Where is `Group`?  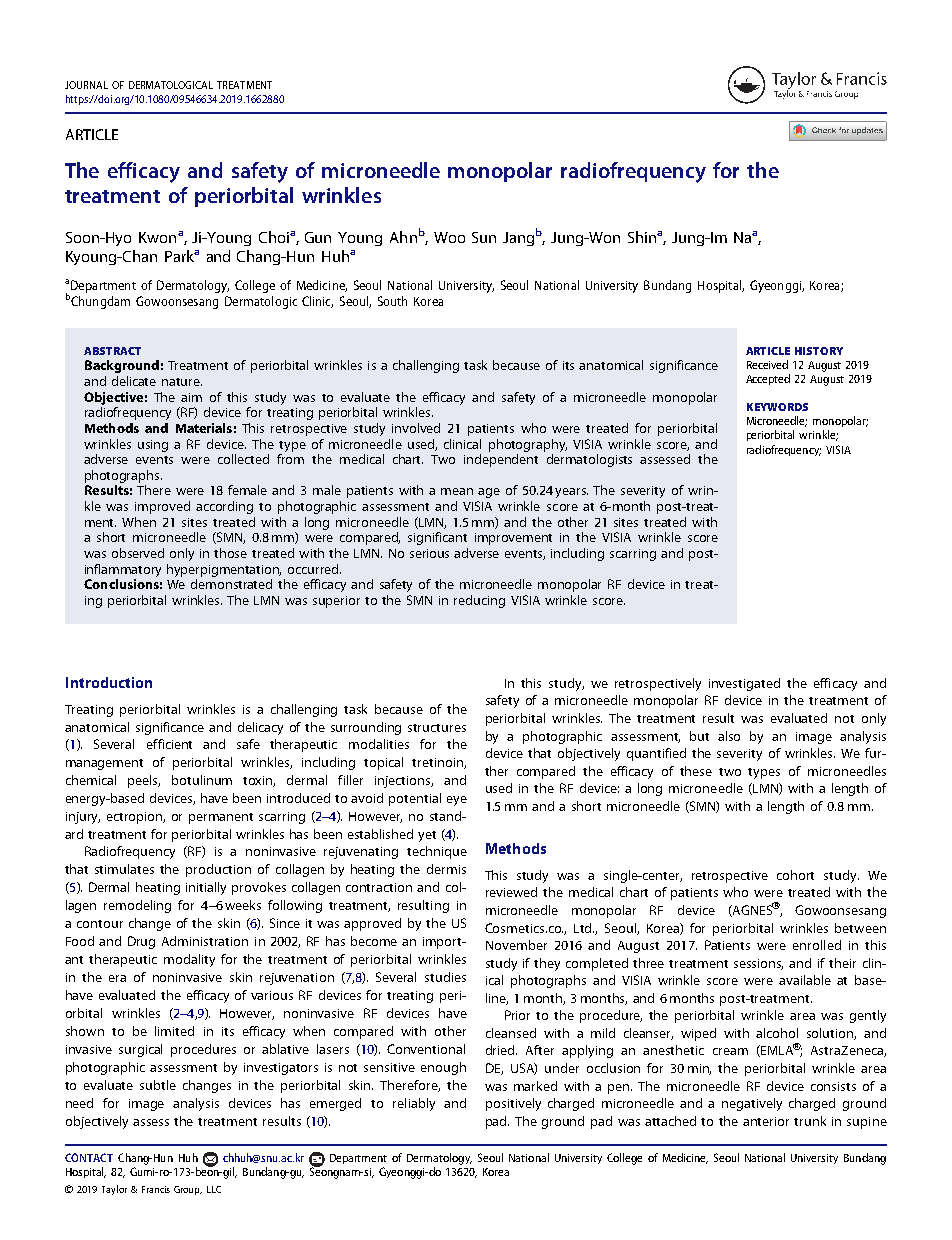
Group is located at coordinates (188, 1190).
